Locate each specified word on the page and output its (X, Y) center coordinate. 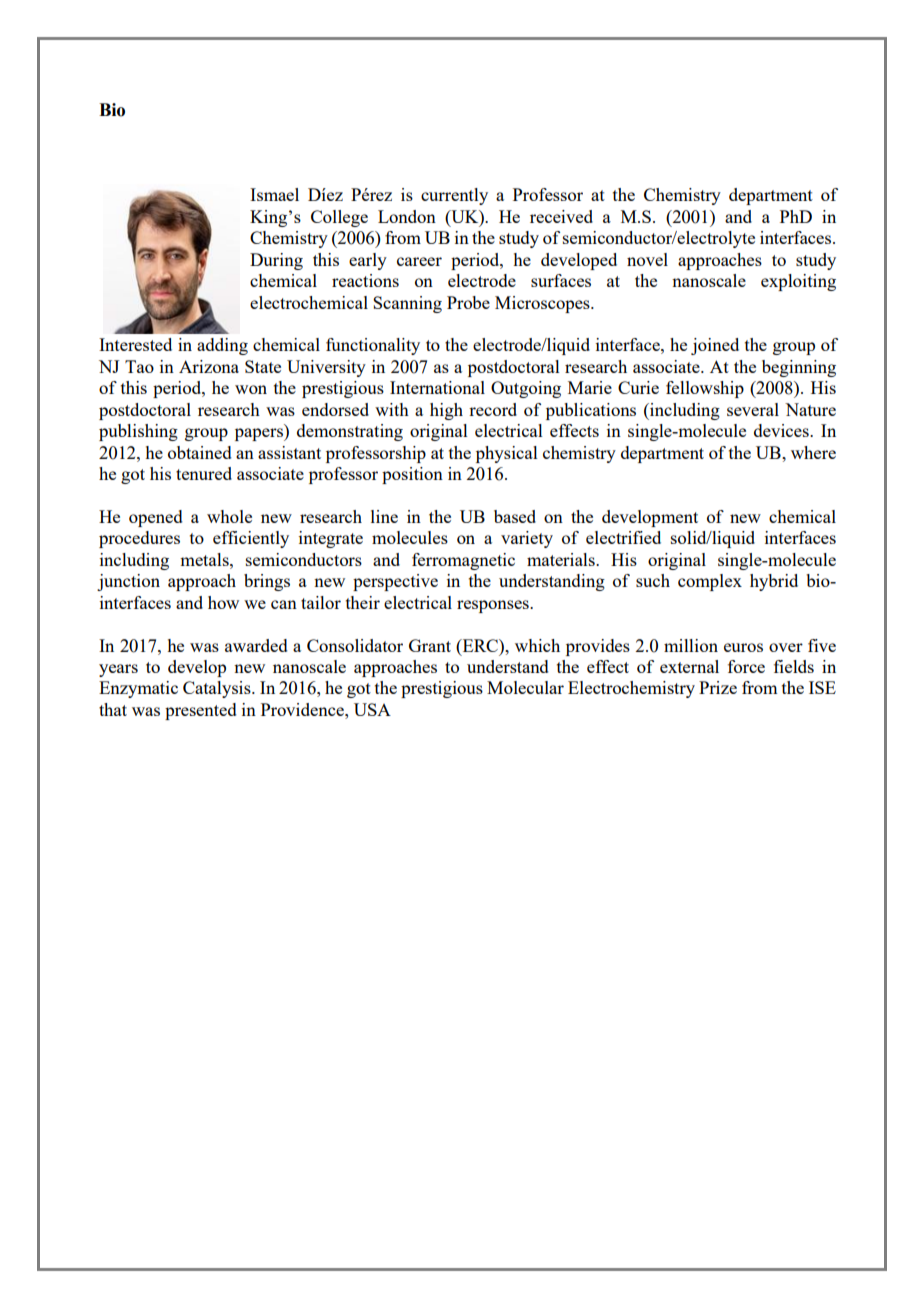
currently (454, 196)
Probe (468, 302)
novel (647, 259)
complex (710, 582)
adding (222, 346)
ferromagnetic (463, 561)
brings (267, 582)
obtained (200, 452)
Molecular (525, 687)
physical (507, 454)
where (813, 452)
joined (715, 346)
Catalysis (218, 689)
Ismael (274, 194)
